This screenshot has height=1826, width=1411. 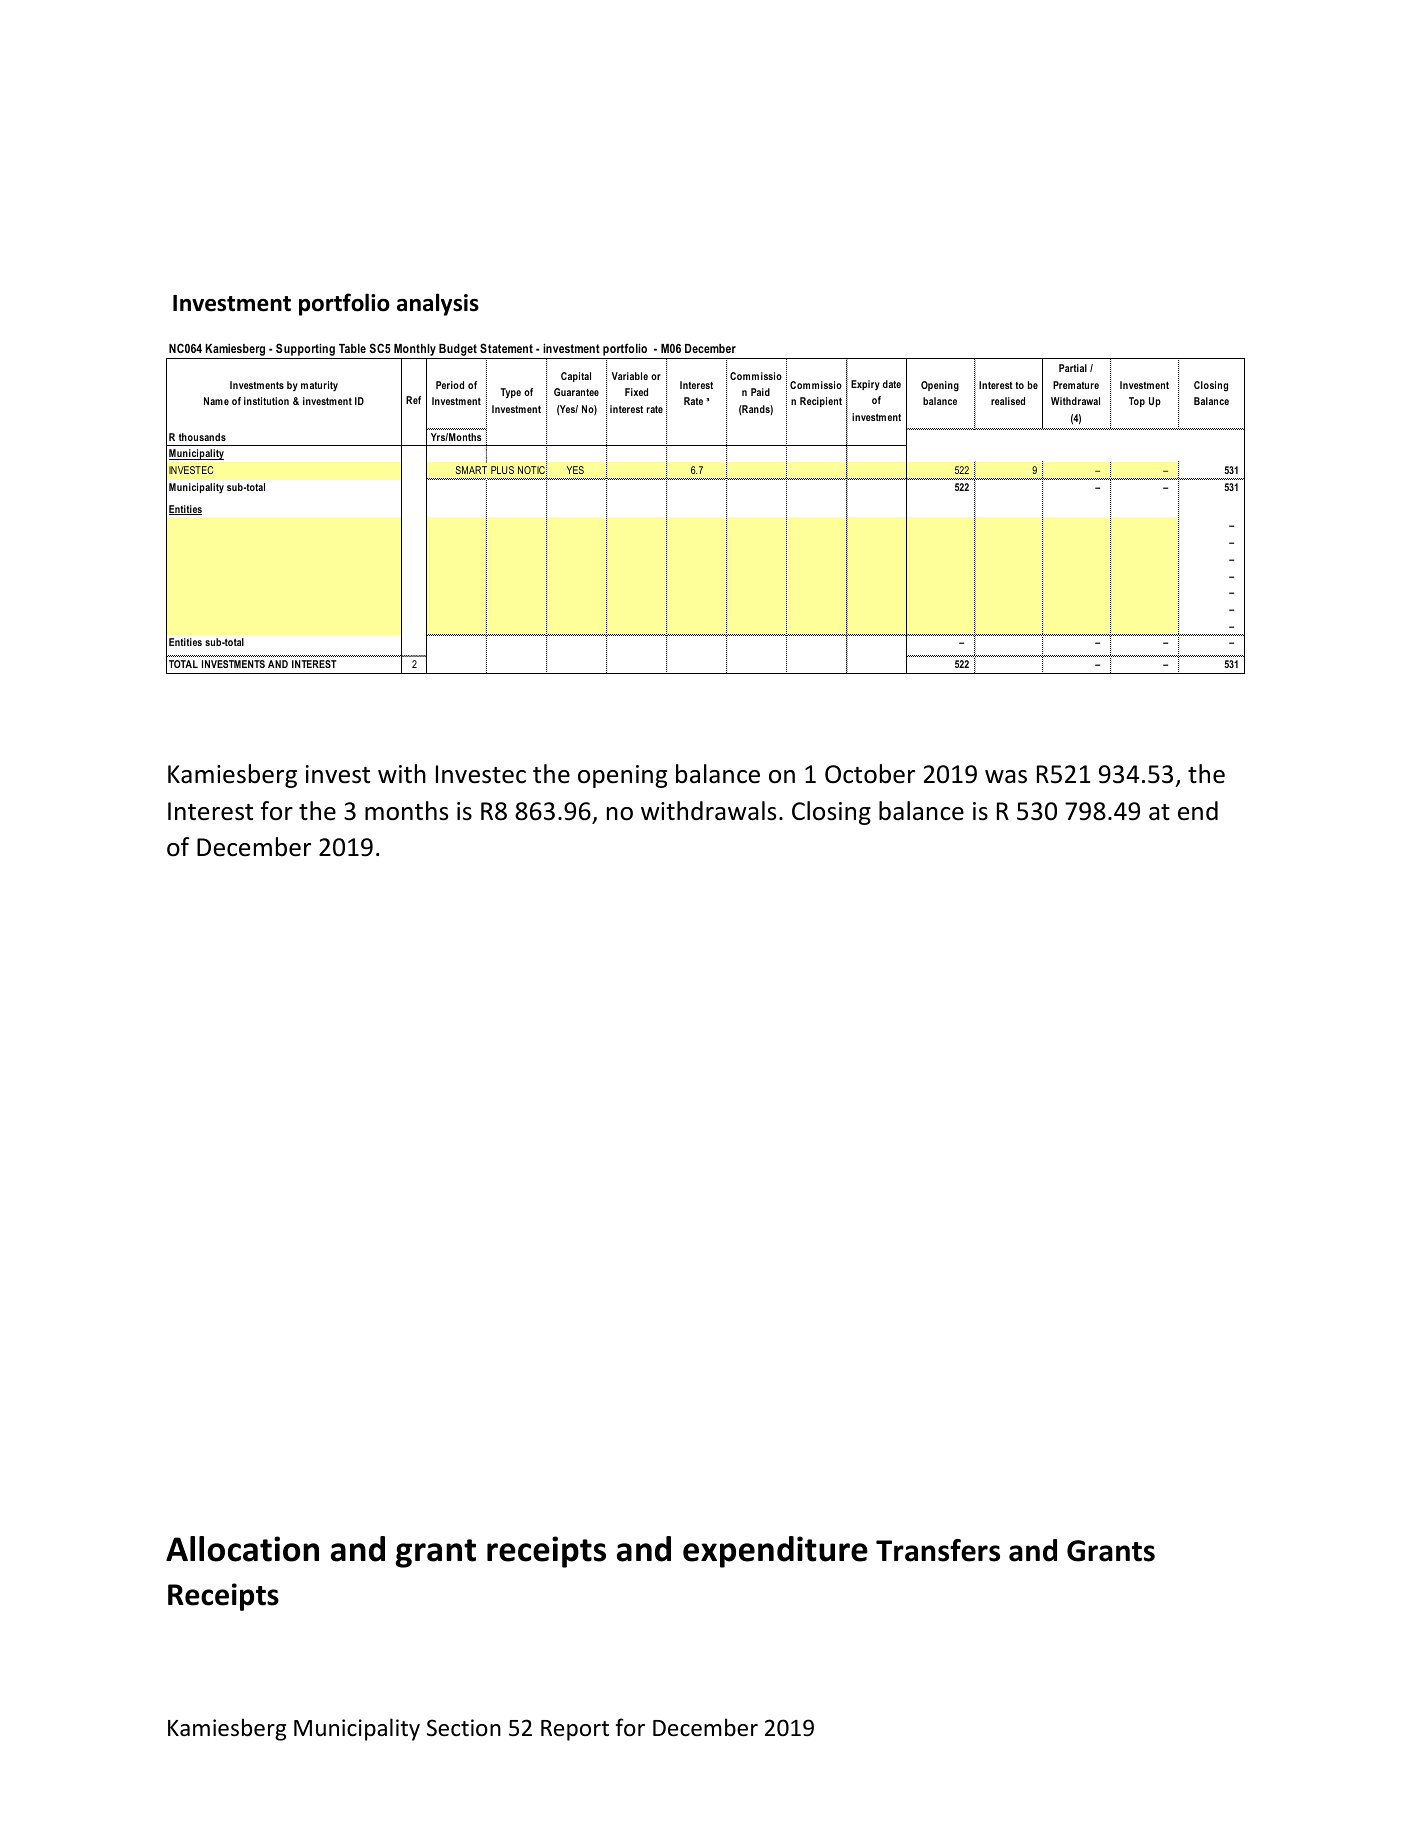 What do you see at coordinates (1073, 368) in the screenshot?
I see `Partial` at bounding box center [1073, 368].
